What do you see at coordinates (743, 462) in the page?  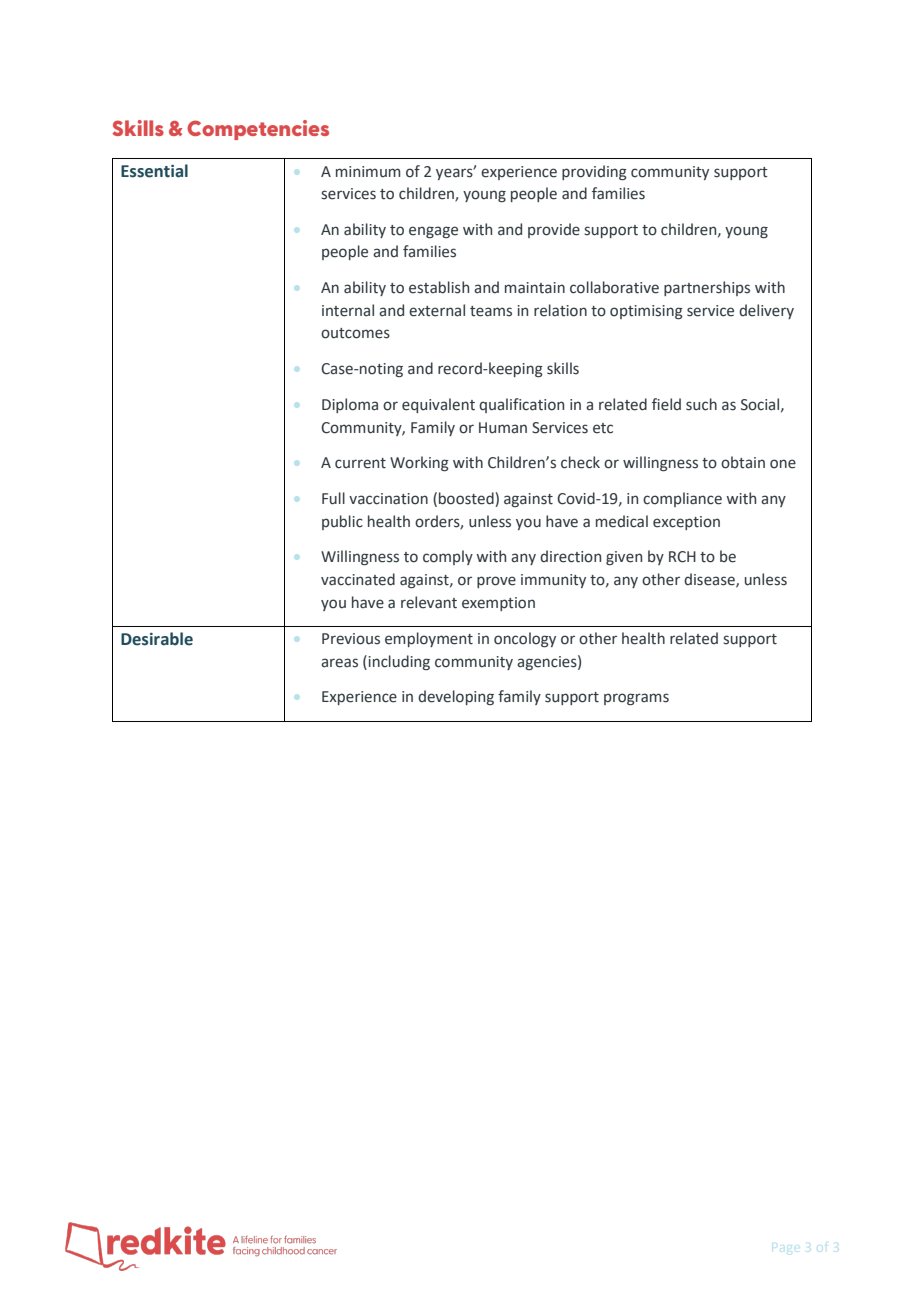 I see `obtain` at bounding box center [743, 462].
